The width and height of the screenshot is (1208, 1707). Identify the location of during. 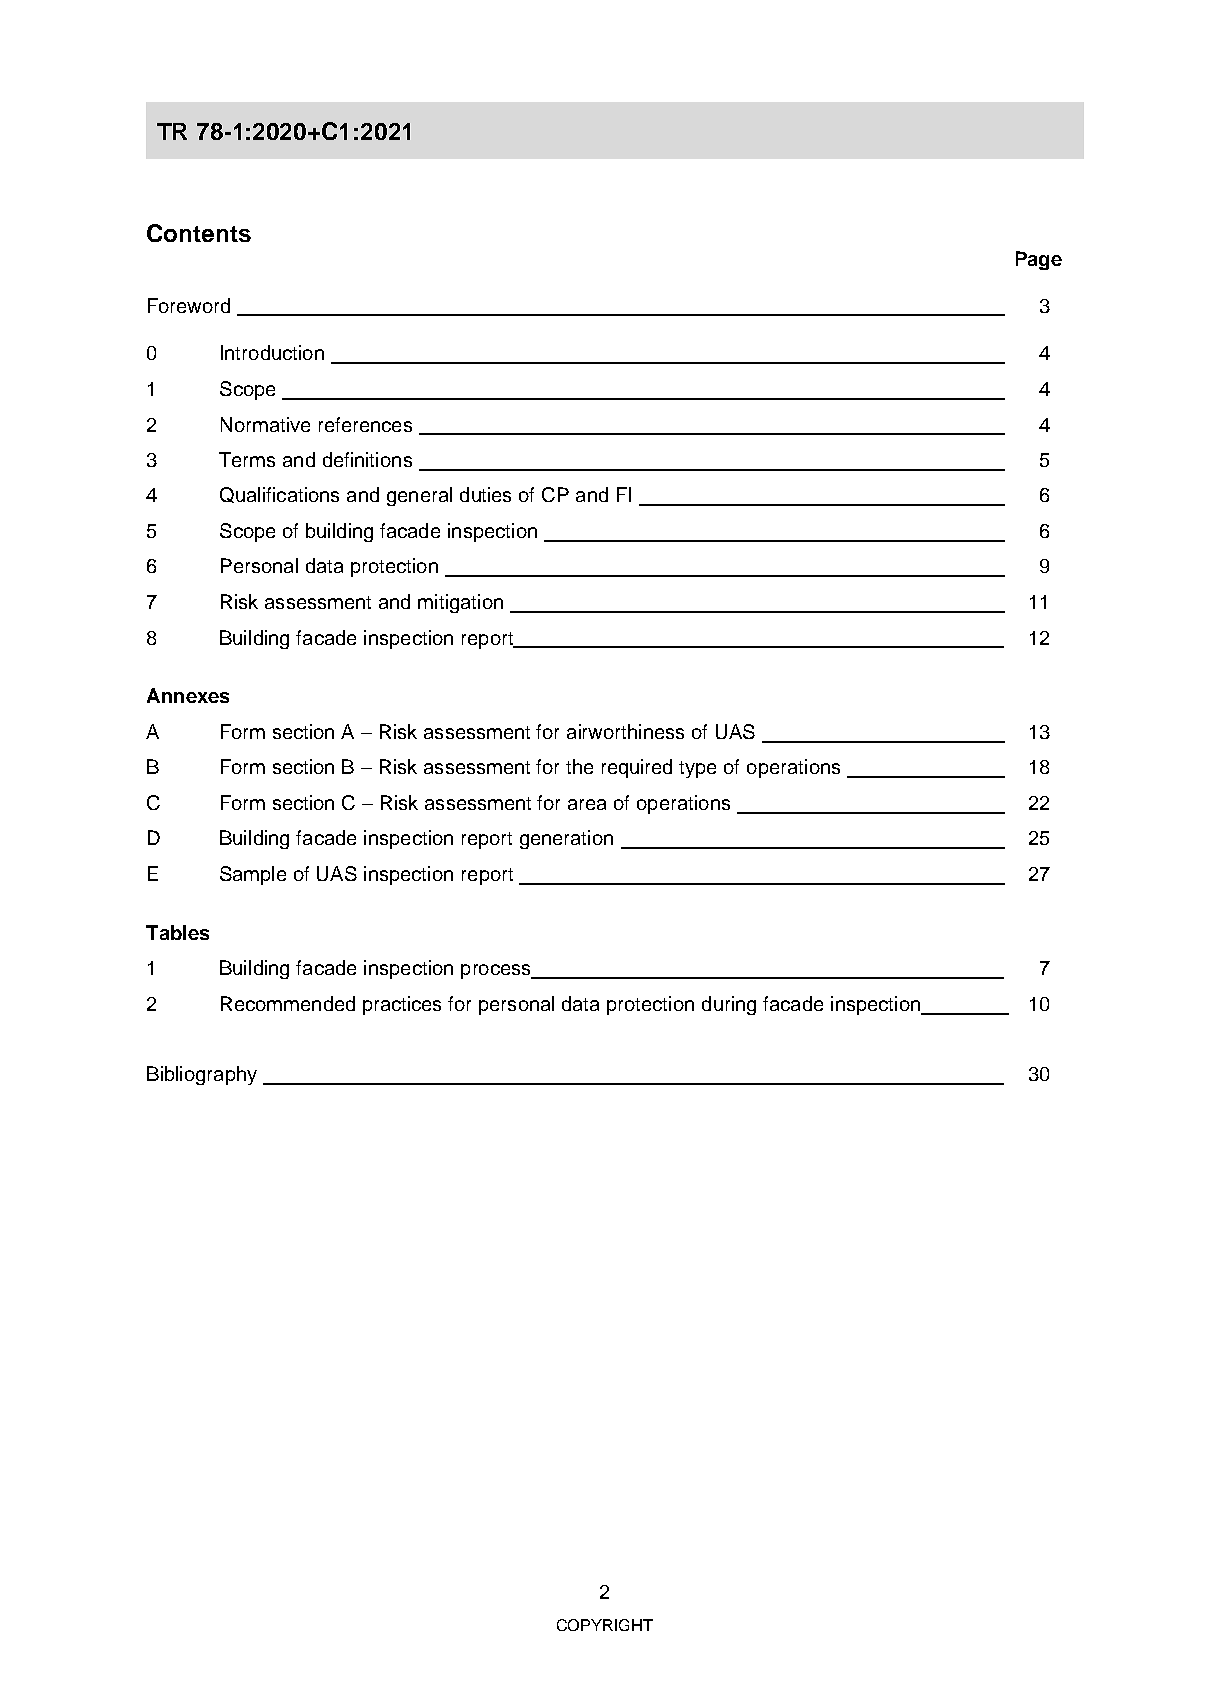
(729, 1005).
